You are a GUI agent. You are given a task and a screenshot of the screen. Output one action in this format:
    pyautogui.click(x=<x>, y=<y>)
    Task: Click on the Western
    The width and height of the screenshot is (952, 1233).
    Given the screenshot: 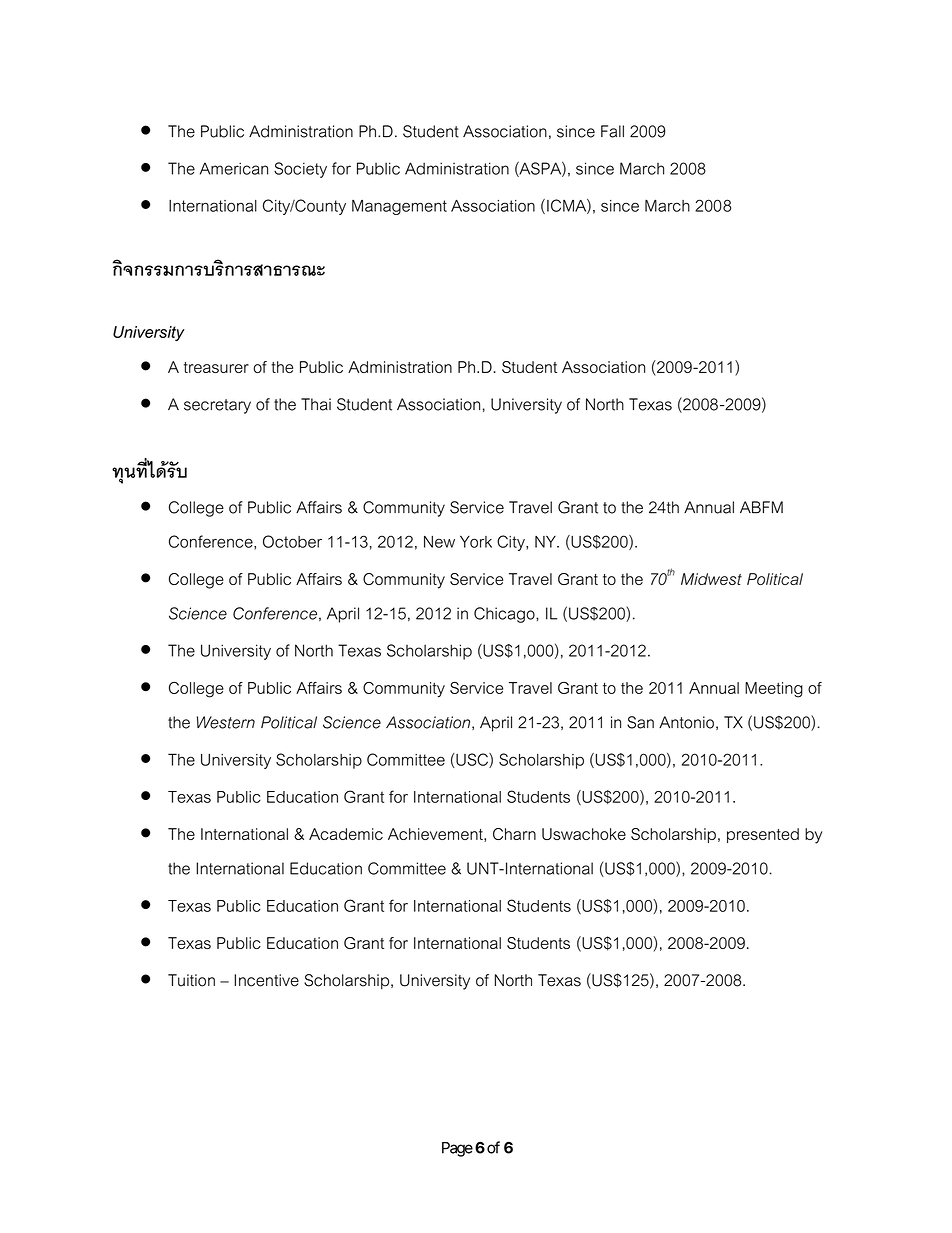 What is the action you would take?
    pyautogui.click(x=226, y=722)
